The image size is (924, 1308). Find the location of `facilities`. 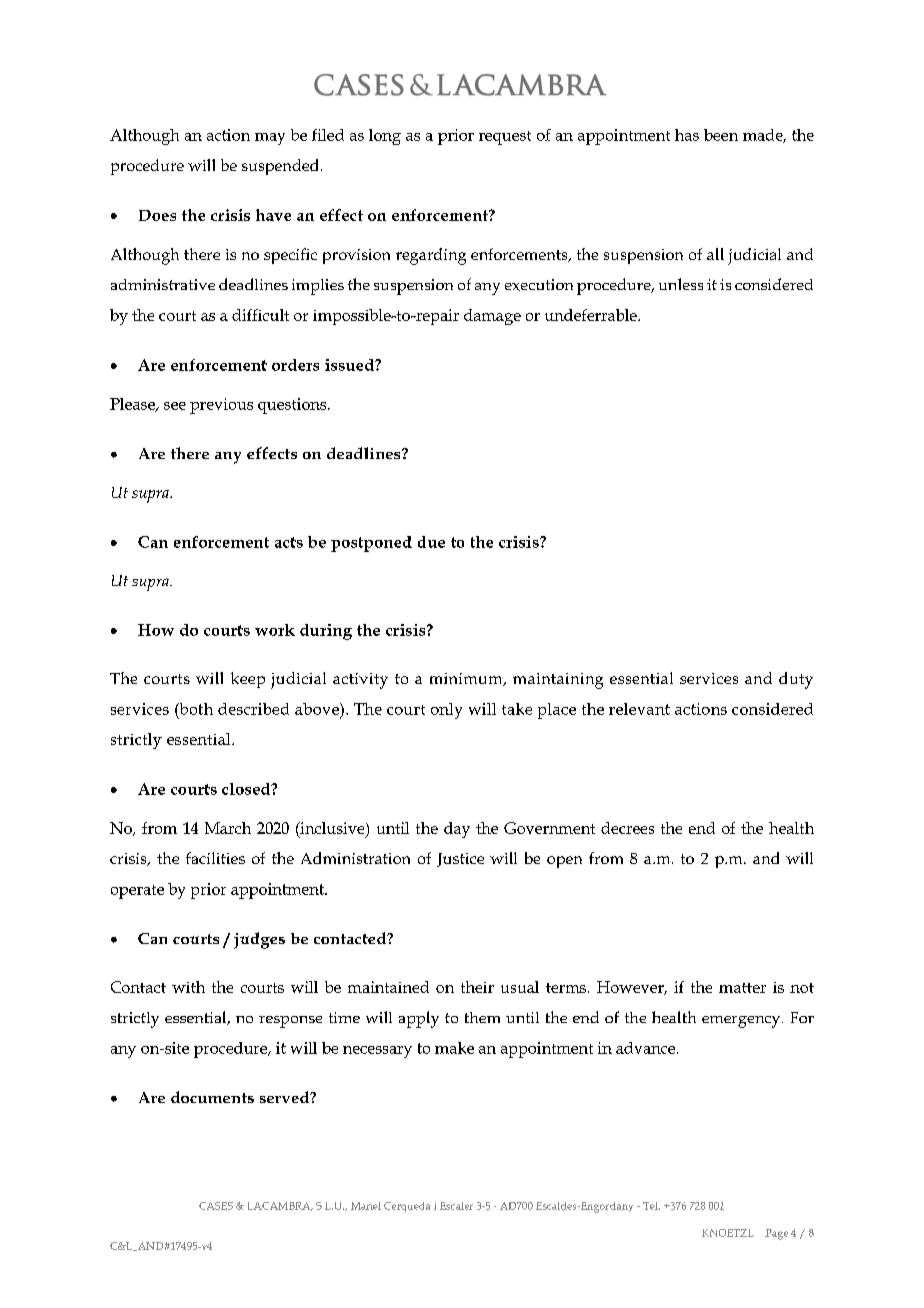

facilities is located at coordinates (215, 858).
